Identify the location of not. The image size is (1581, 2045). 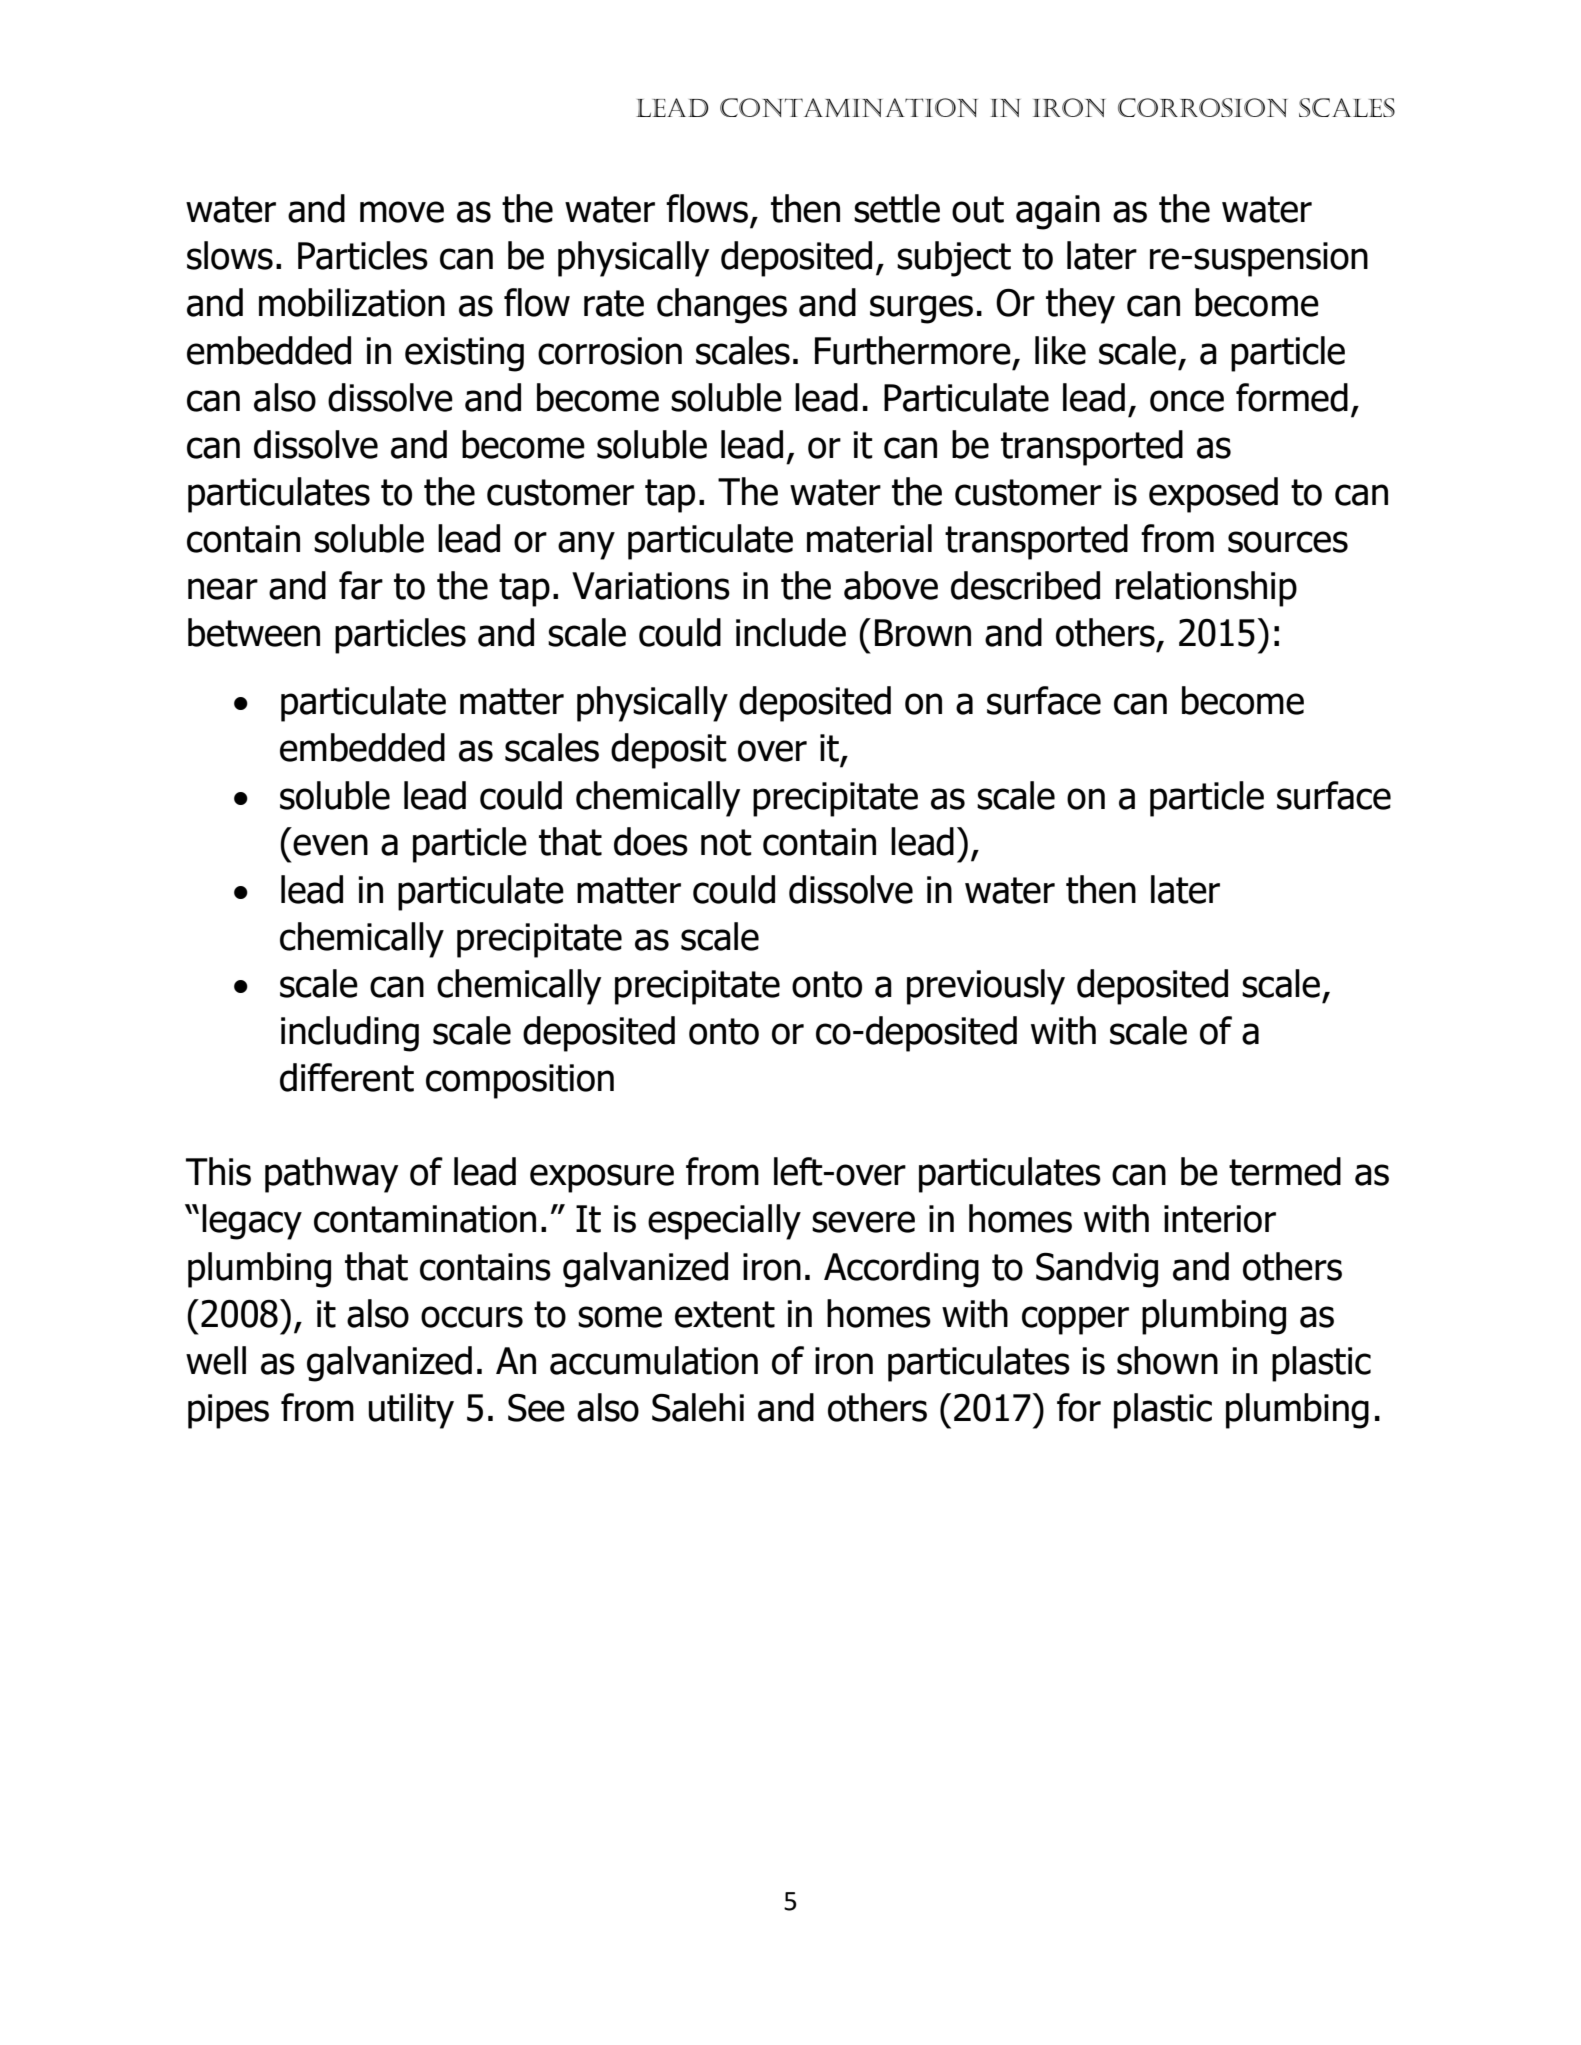
(726, 842).
